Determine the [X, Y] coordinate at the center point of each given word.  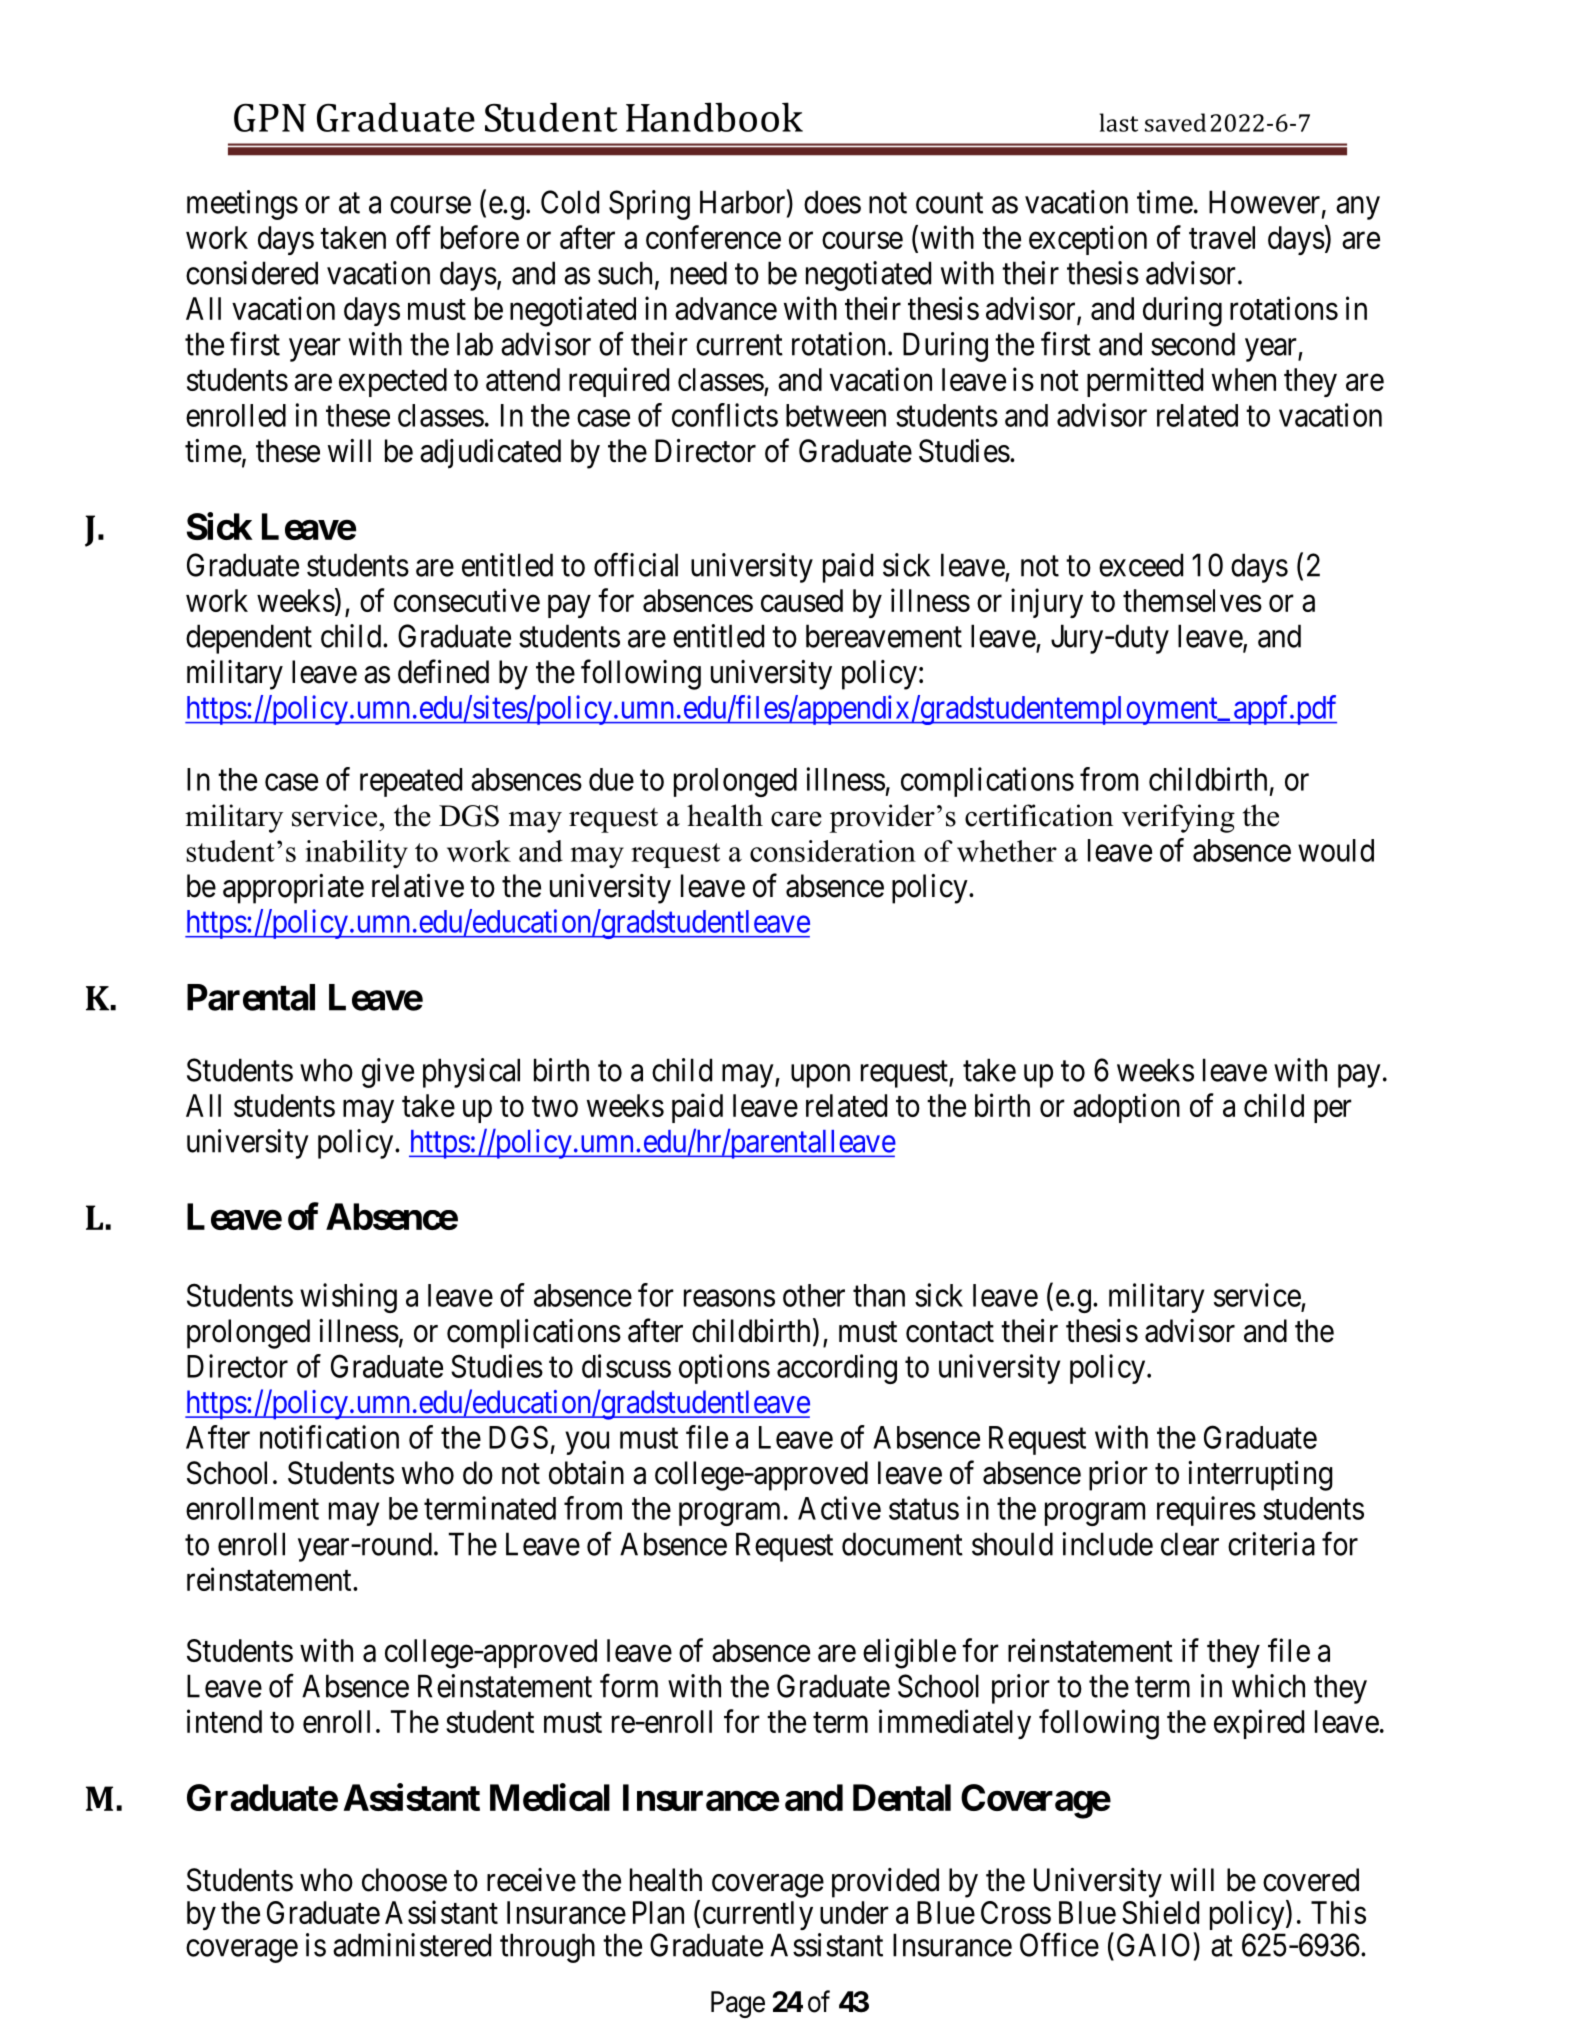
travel [1222, 237]
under [854, 1912]
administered [412, 1945]
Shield [1160, 1912]
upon [820, 1076]
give [388, 1073]
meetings [242, 205]
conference [713, 237]
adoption [1126, 1108]
